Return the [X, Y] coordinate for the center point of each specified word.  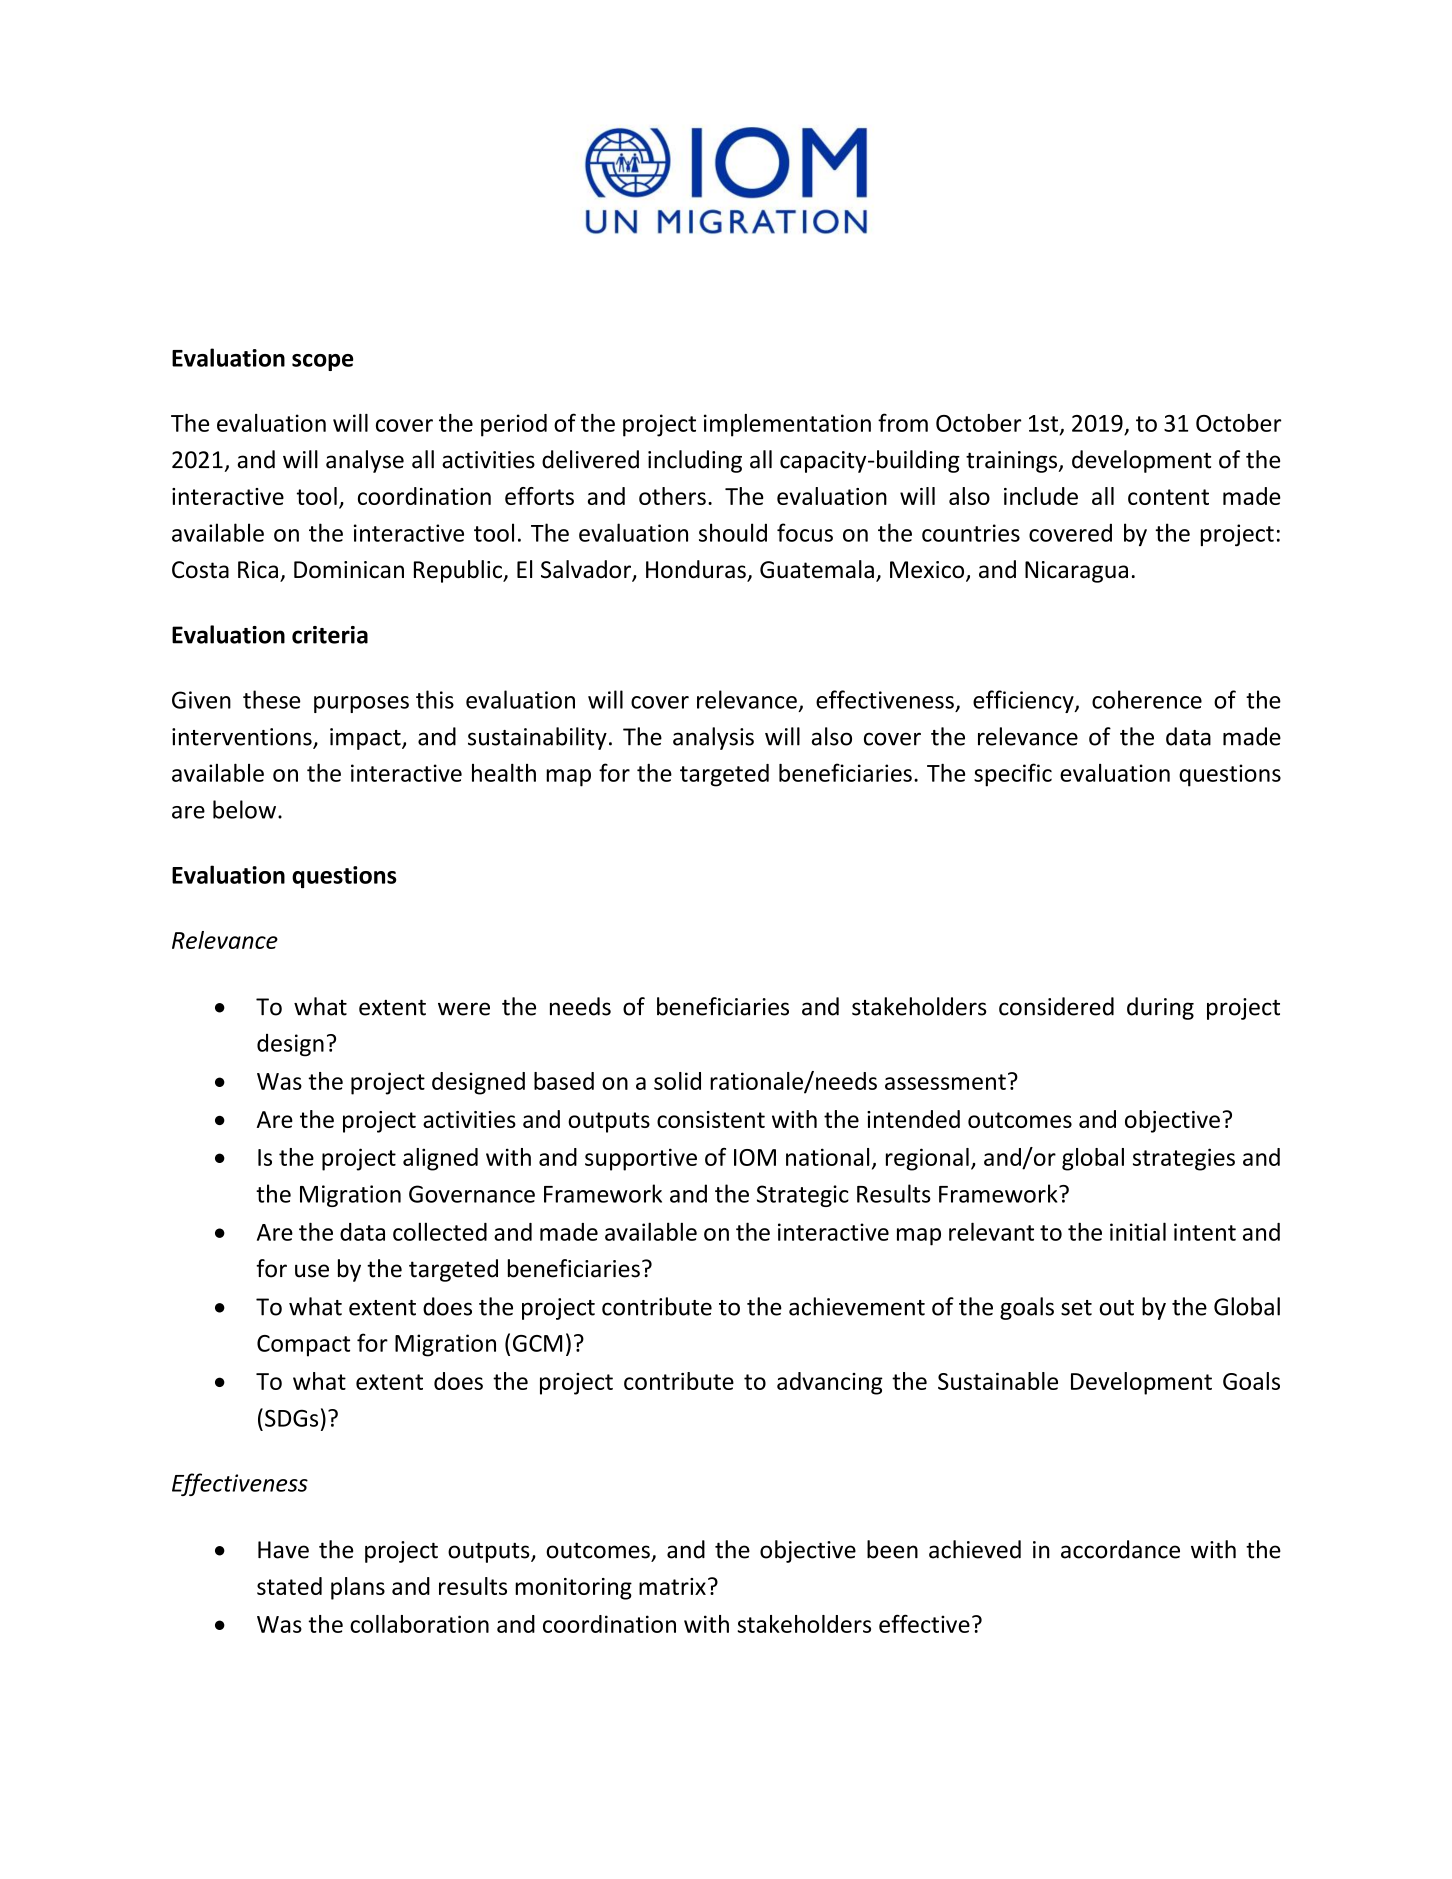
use [312, 1271]
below [244, 809]
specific [1013, 775]
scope [322, 362]
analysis [713, 738]
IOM [755, 1157]
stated [289, 1586]
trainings [1013, 462]
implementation [787, 425]
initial [1138, 1231]
